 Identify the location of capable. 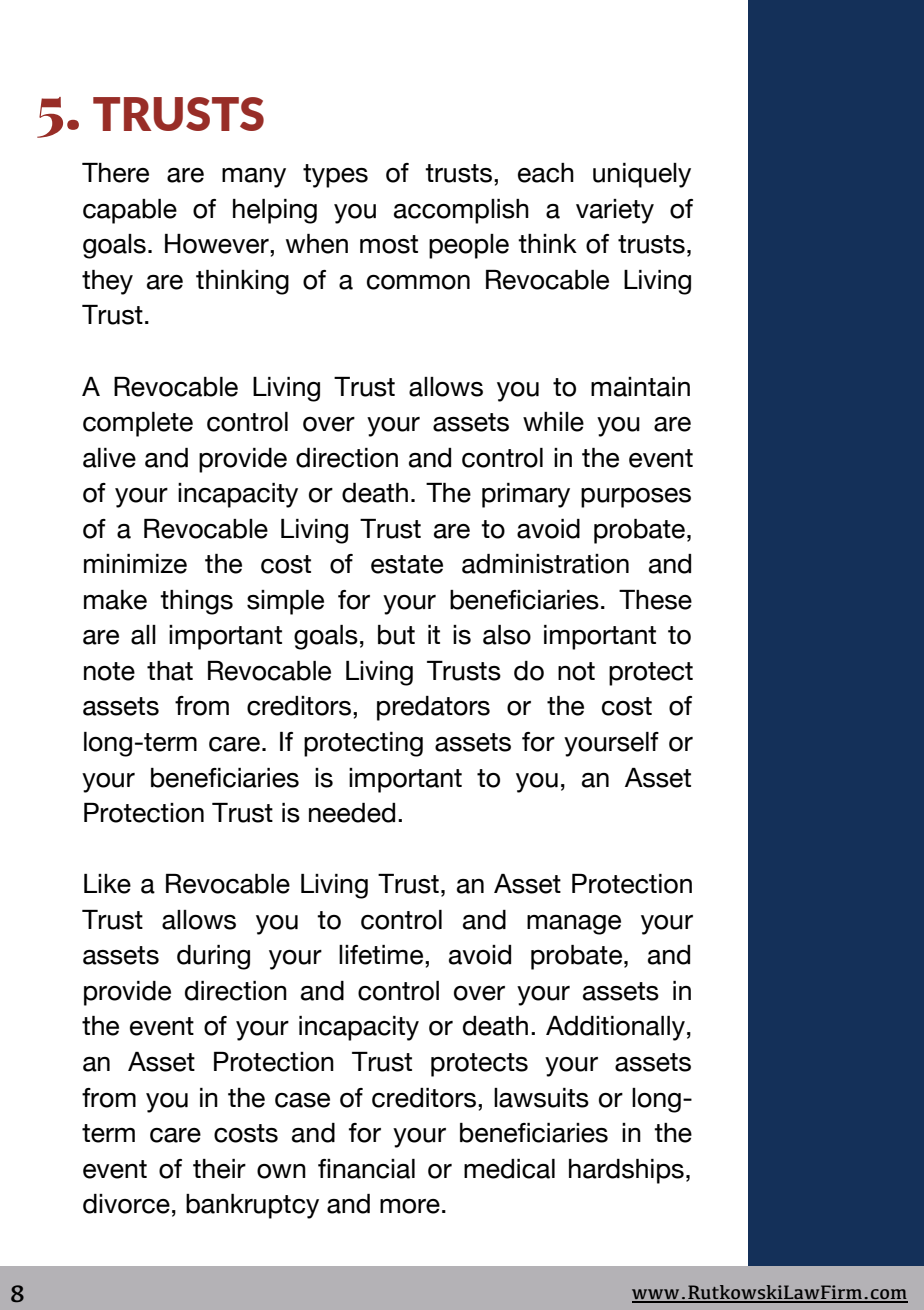
(130, 211).
